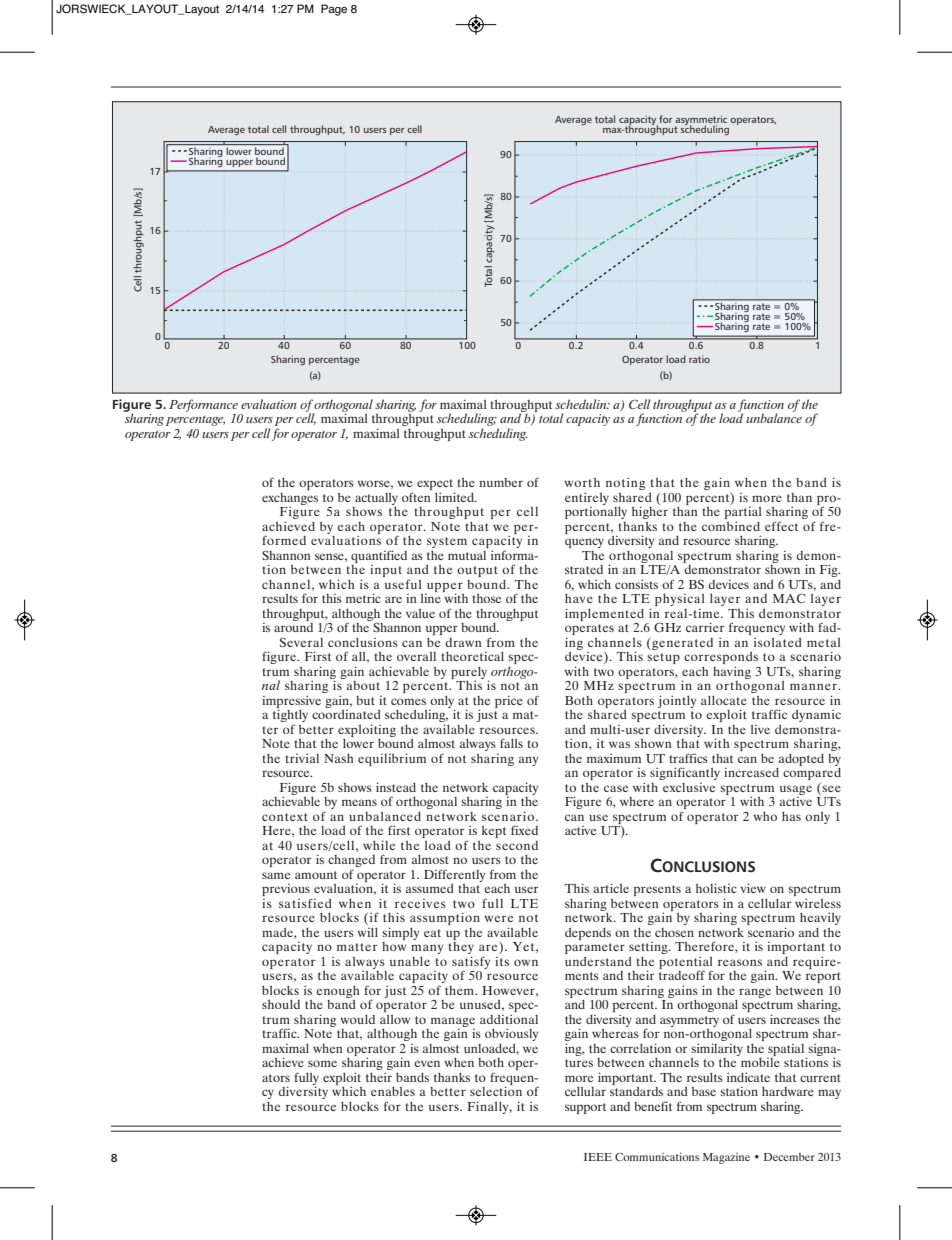 The width and height of the document is (952, 1240). Describe the element at coordinates (203, 405) in the document. I see `Performance` at that location.
